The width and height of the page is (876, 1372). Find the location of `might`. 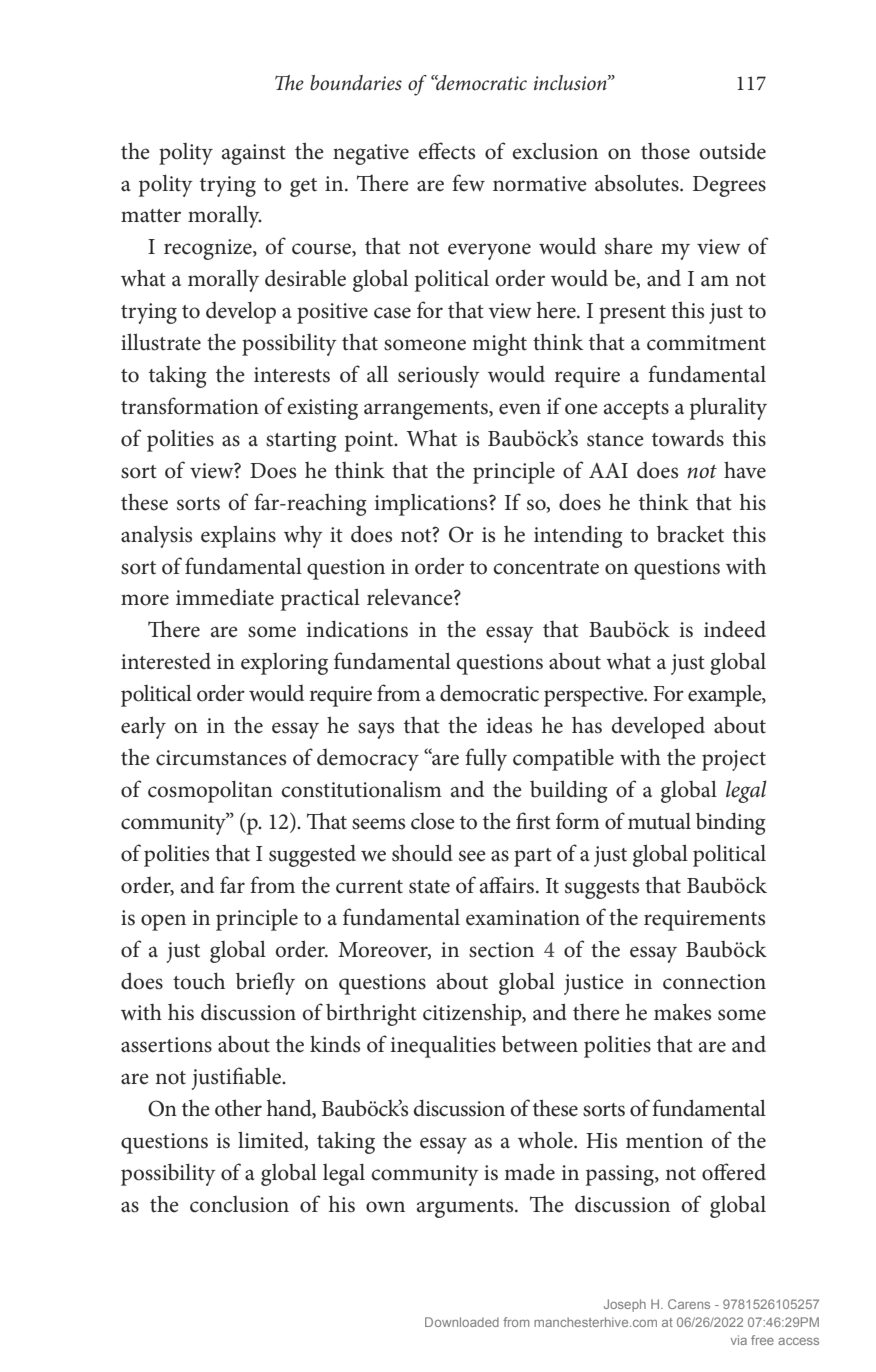

might is located at coordinates (499, 344).
